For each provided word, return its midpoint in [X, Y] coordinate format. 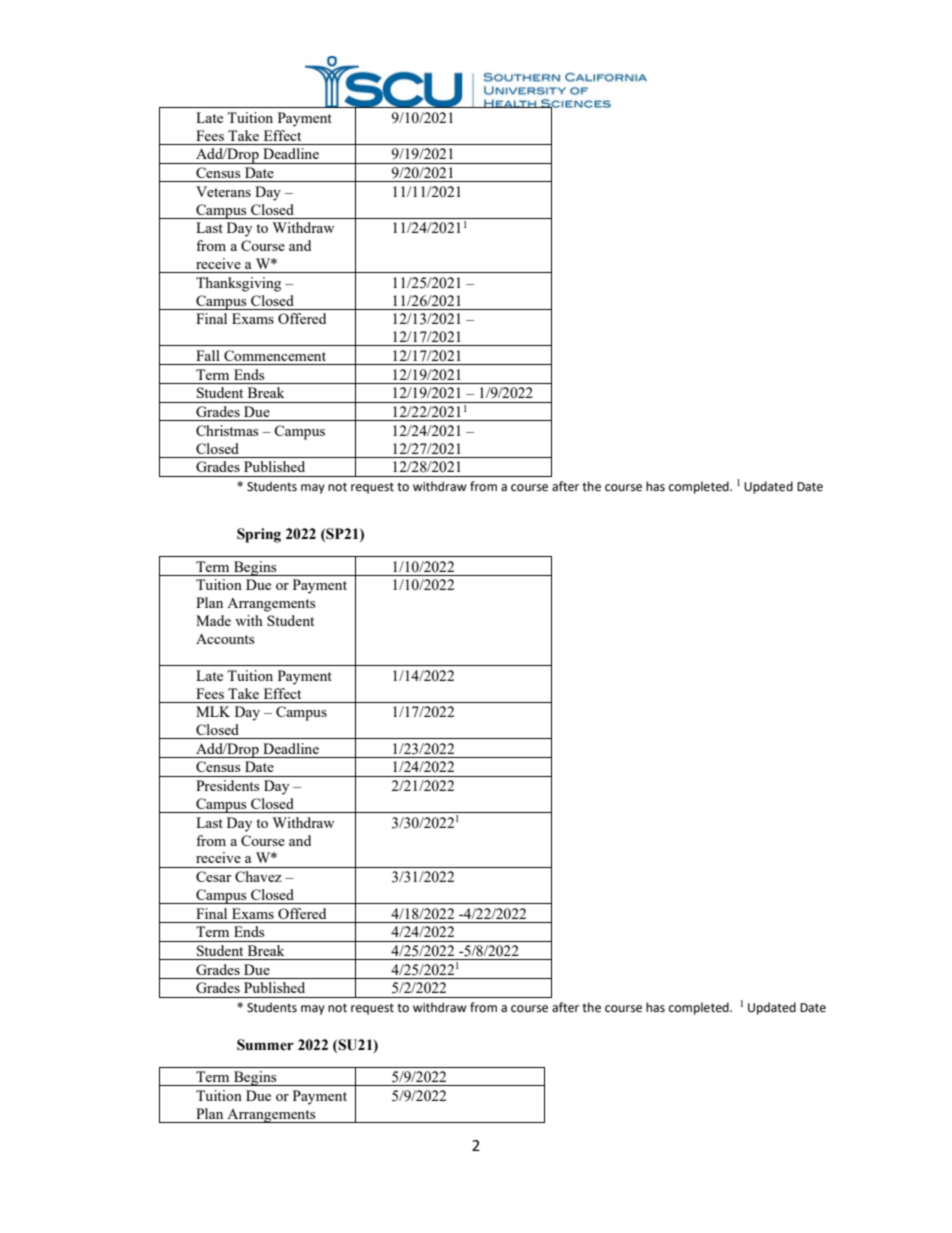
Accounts [225, 639]
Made [213, 620]
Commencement [275, 355]
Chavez [258, 876]
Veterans [223, 191]
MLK [213, 711]
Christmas [227, 430]
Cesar [214, 876]
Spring [259, 535]
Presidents [227, 785]
